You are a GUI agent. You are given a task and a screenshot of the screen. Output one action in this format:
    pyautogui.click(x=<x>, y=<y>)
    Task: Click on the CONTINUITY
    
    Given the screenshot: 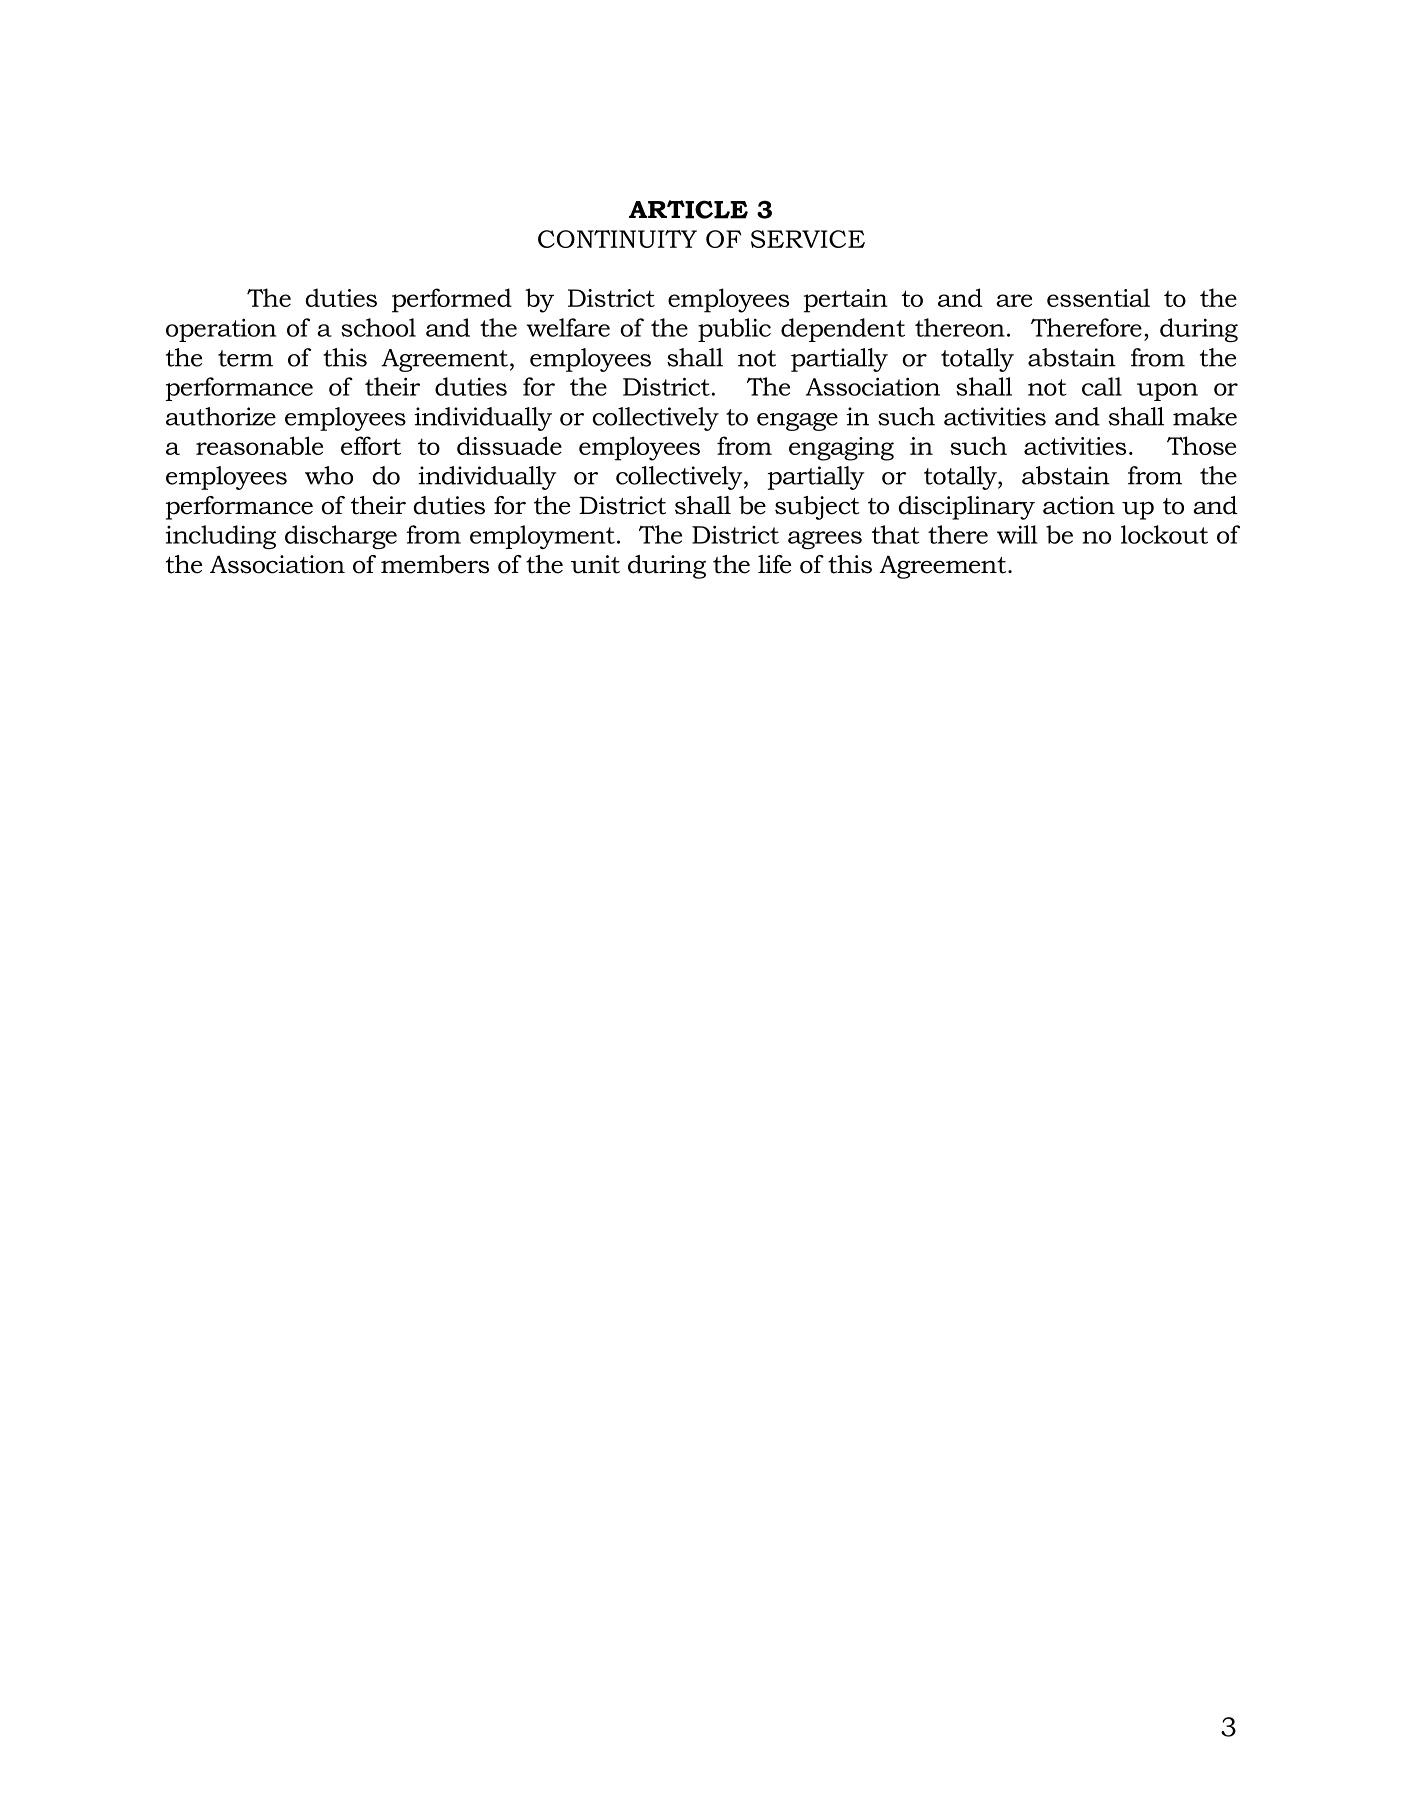 What is the action you would take?
    pyautogui.click(x=617, y=239)
